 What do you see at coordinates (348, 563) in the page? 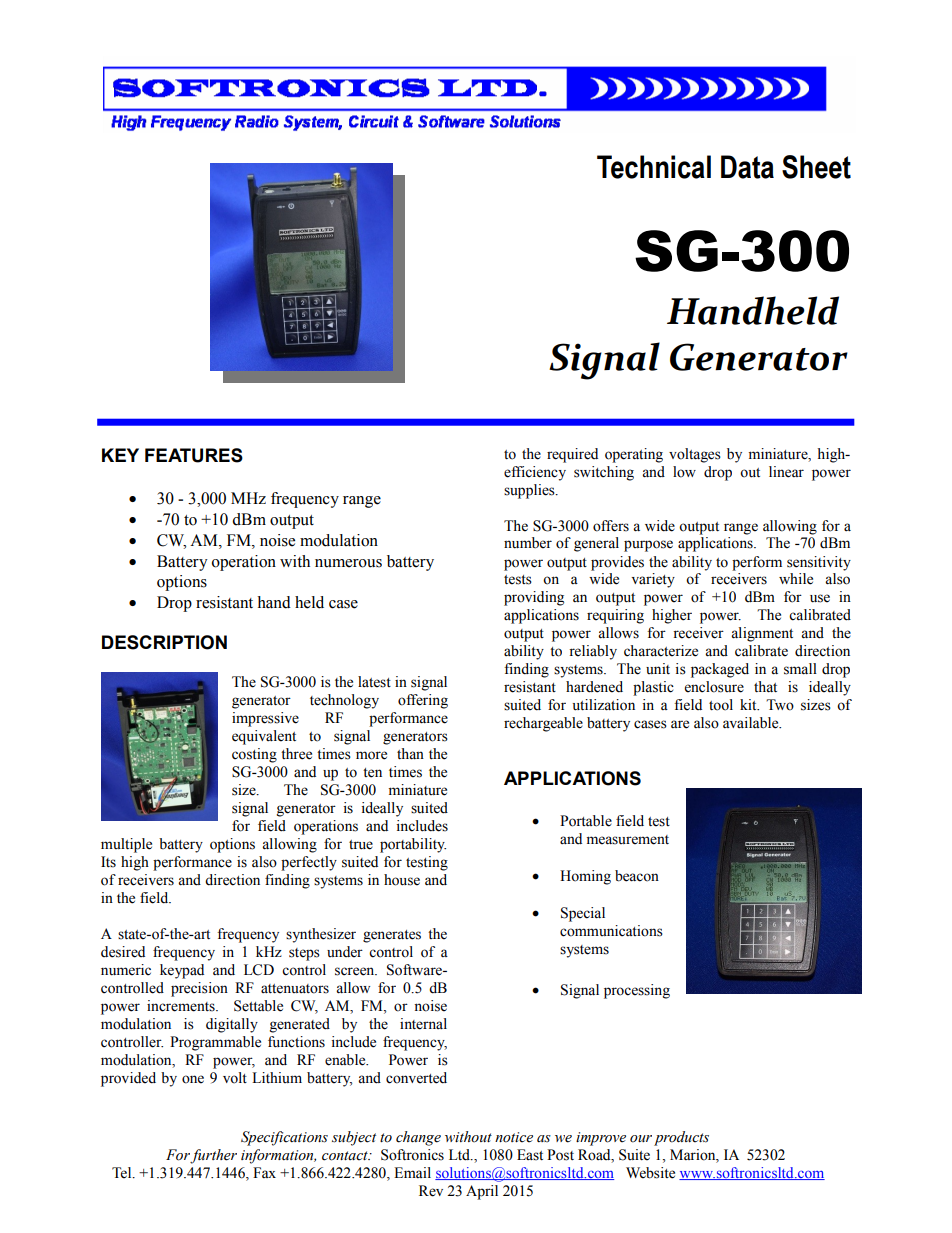
I see `numerous` at bounding box center [348, 563].
